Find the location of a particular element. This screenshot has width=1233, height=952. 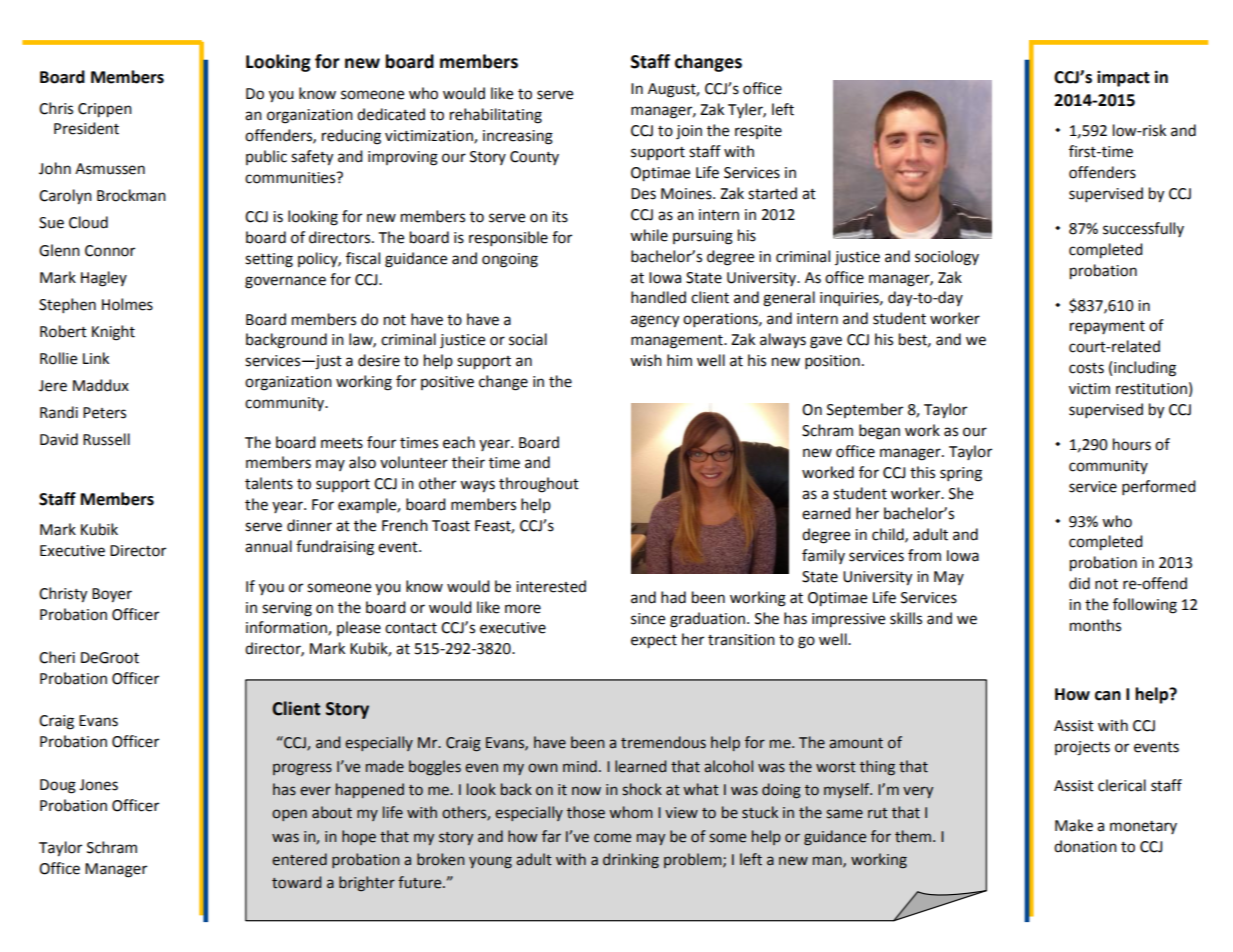

throughout is located at coordinates (539, 485).
